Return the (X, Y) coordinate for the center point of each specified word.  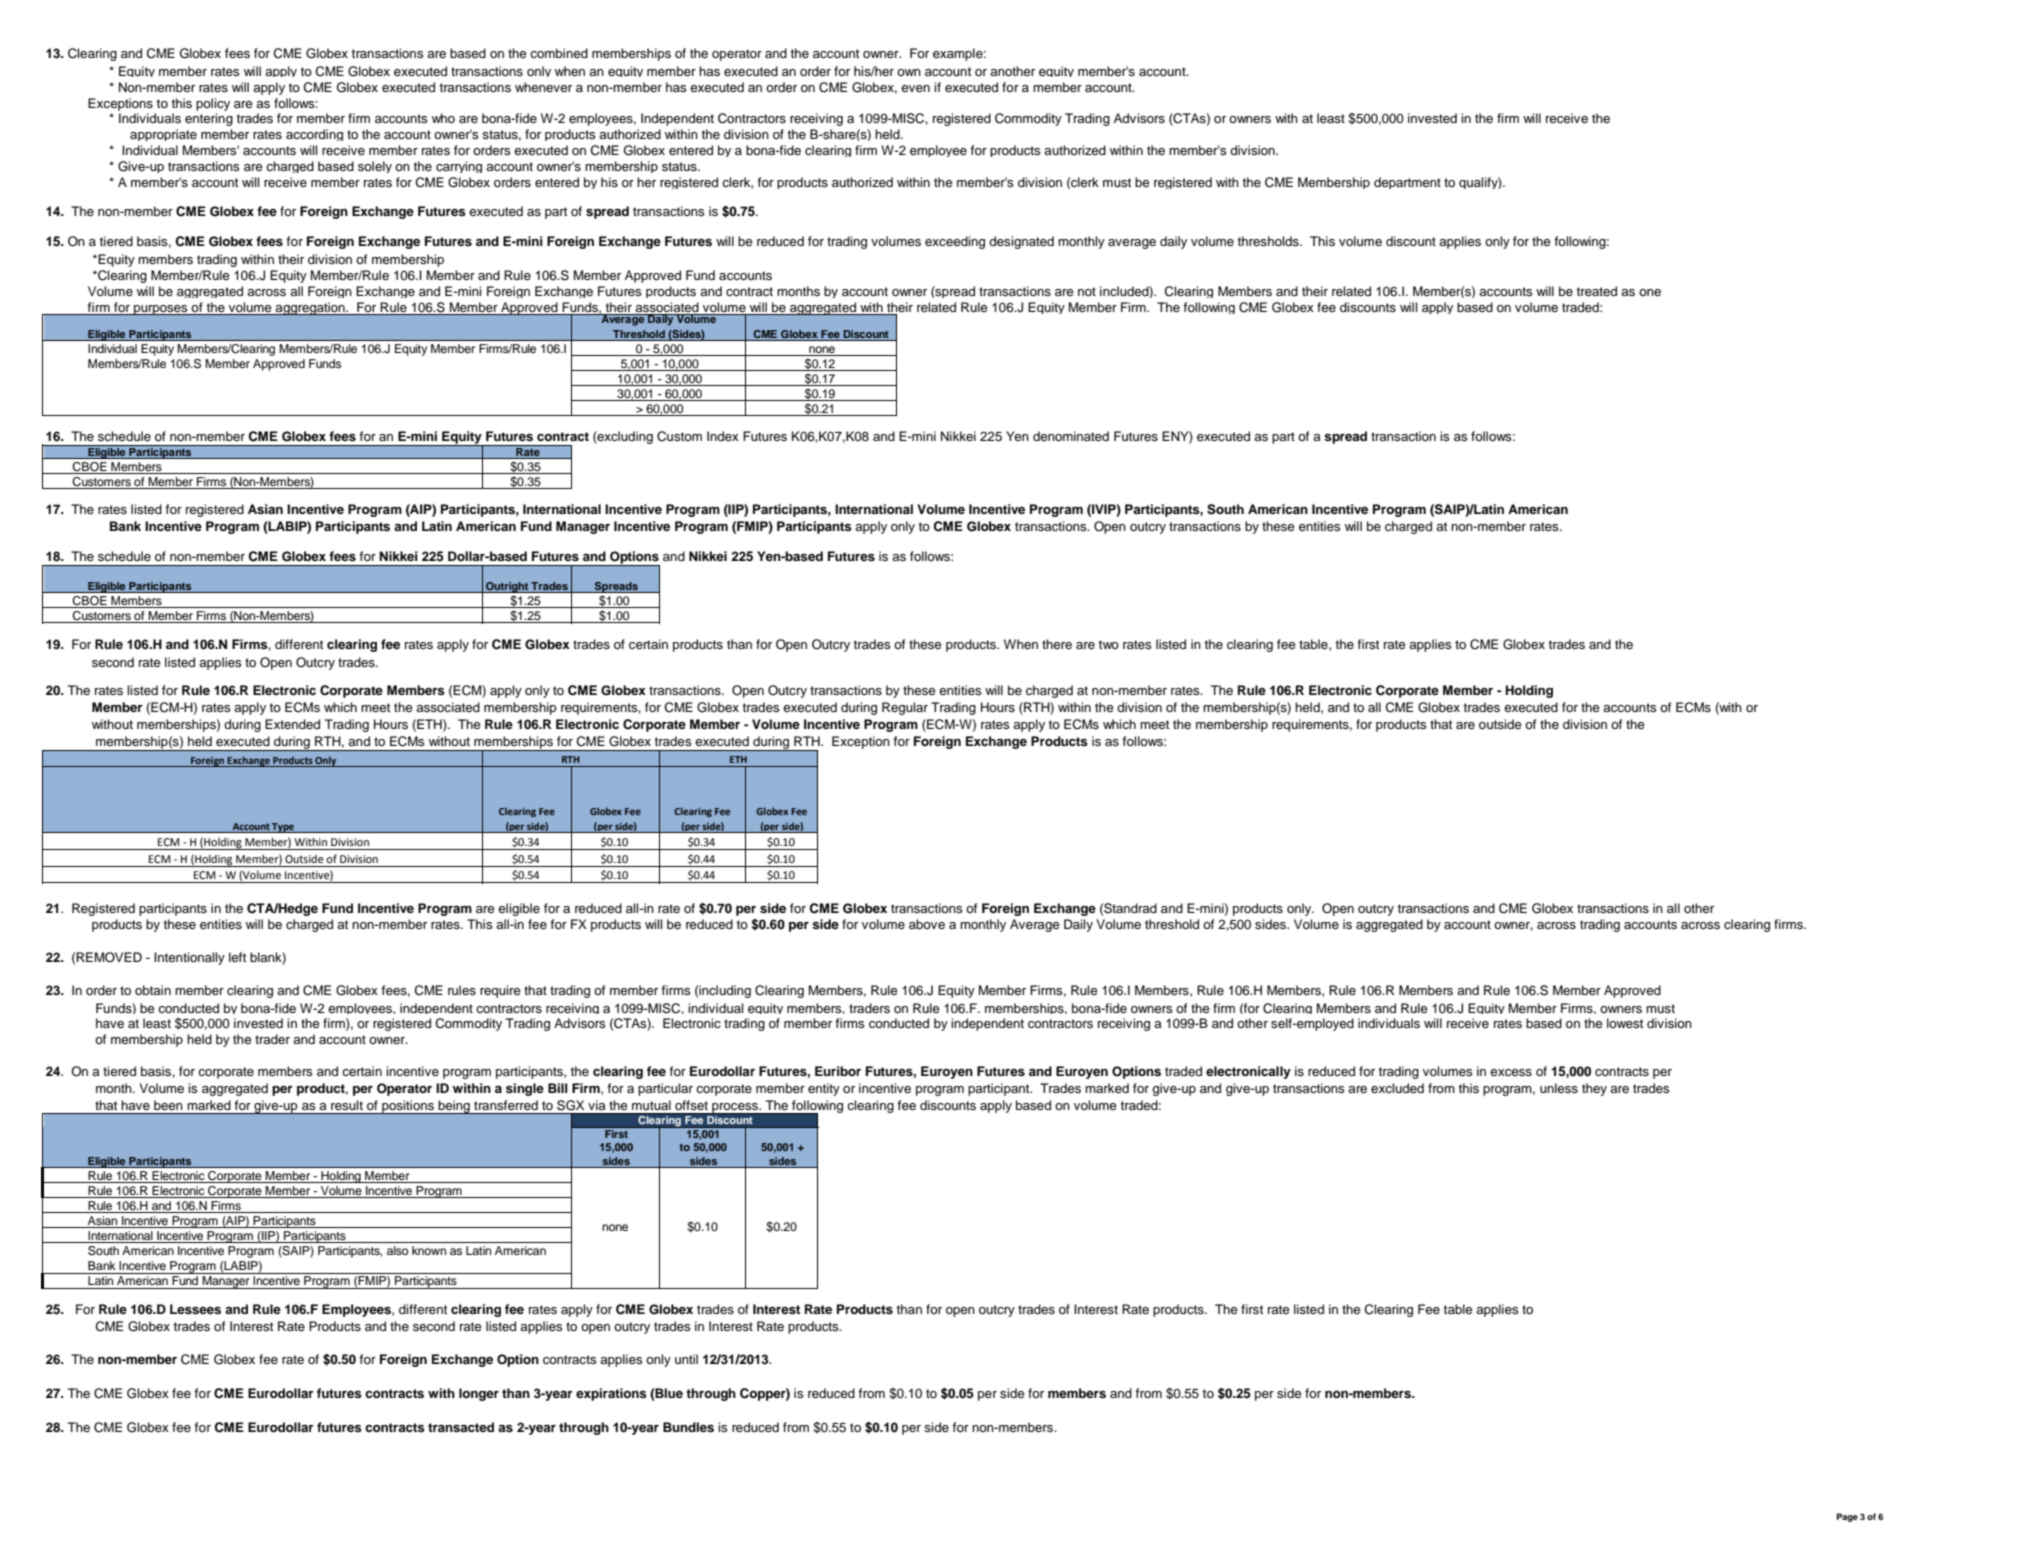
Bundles (688, 1427)
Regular (905, 708)
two (1109, 644)
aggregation (310, 308)
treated (1597, 291)
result (347, 1105)
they (1594, 1089)
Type (283, 828)
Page (1847, 1517)
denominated (1071, 436)
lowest (1625, 1023)
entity (824, 1089)
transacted (461, 1427)
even (915, 88)
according (314, 135)
